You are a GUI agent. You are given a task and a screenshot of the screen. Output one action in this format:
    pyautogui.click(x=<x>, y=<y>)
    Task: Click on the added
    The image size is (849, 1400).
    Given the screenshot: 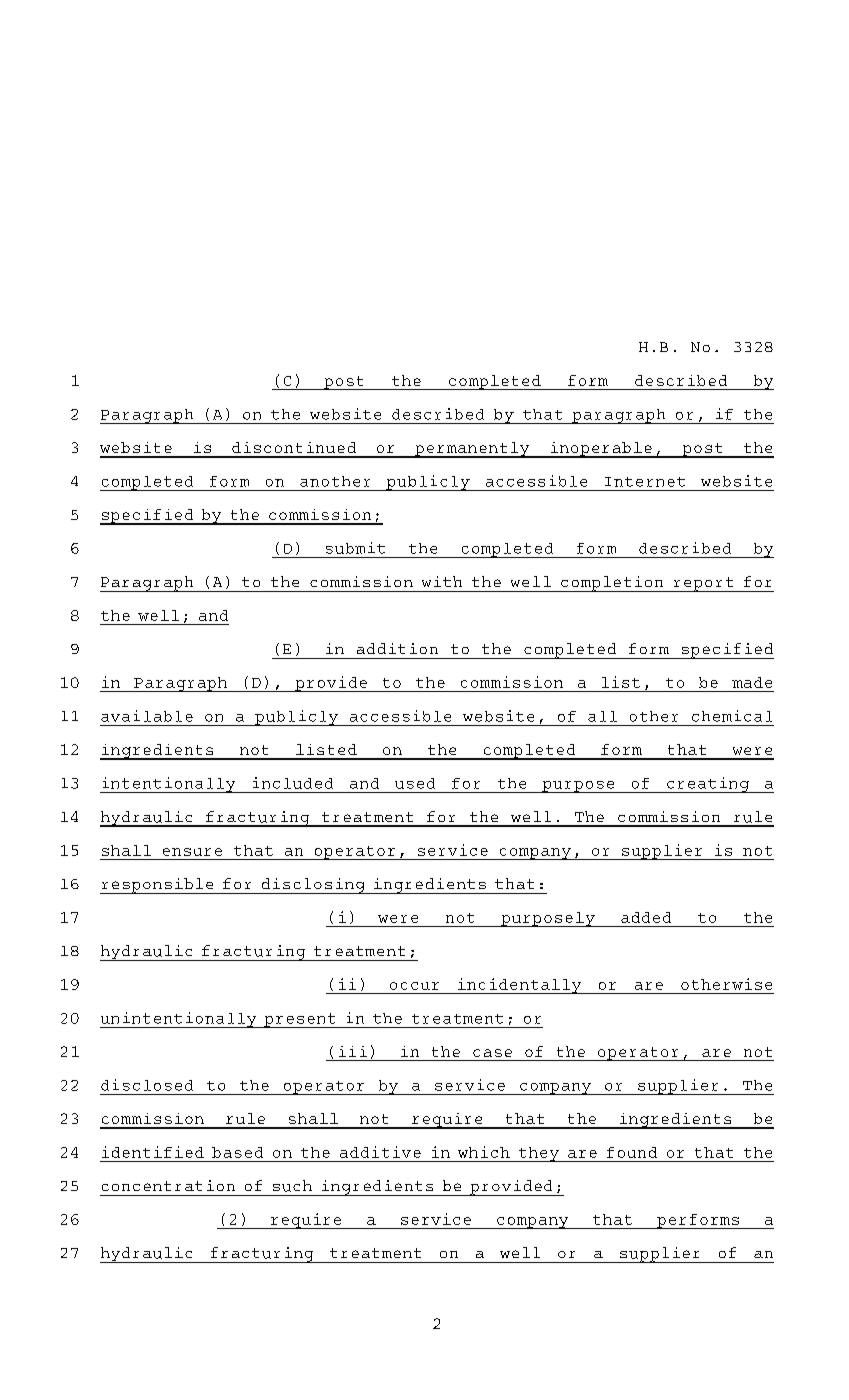 What is the action you would take?
    pyautogui.click(x=646, y=917)
